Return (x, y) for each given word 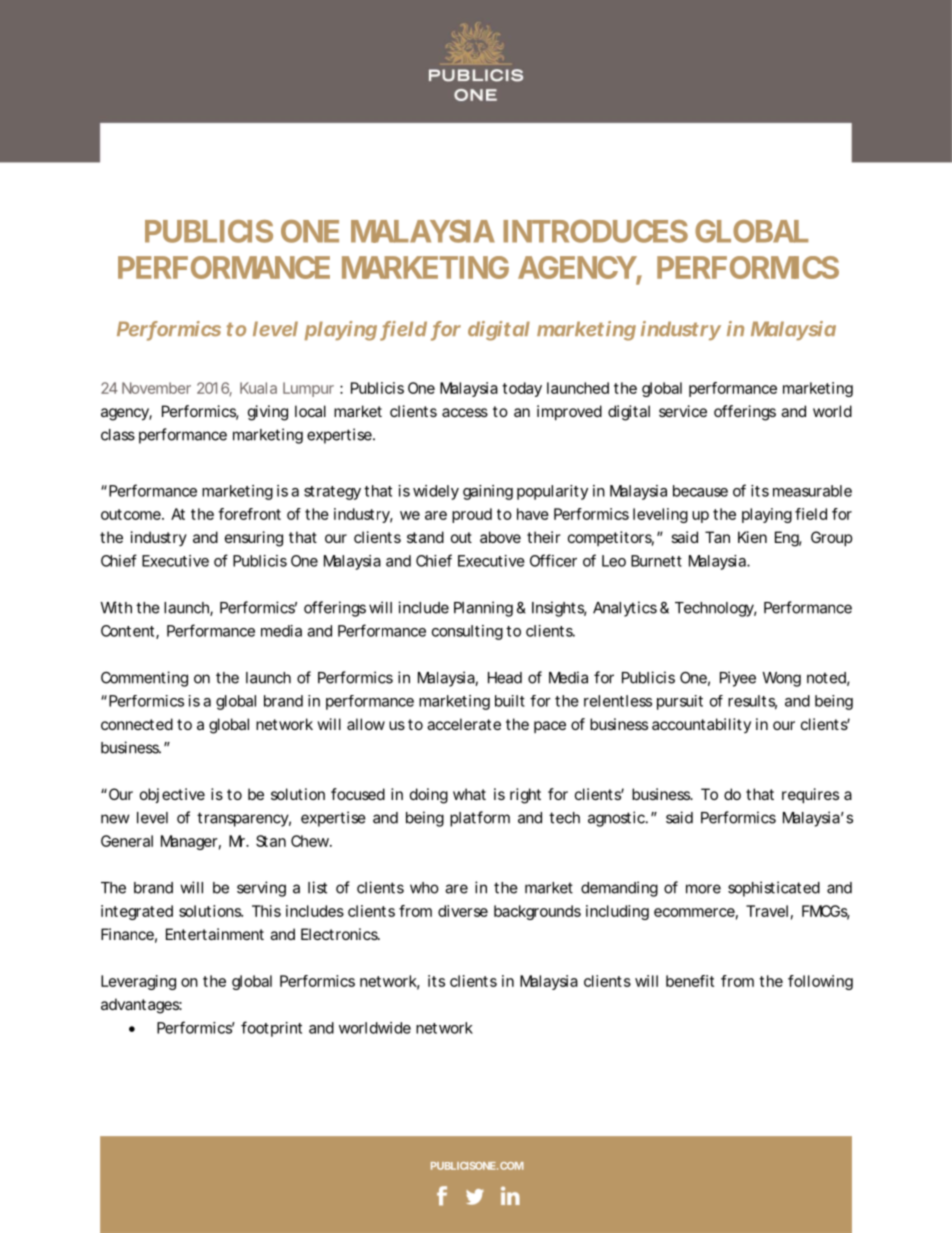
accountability (701, 725)
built (510, 701)
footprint (271, 1029)
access (465, 412)
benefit (690, 981)
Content (127, 631)
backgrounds (537, 912)
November (156, 388)
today (522, 389)
